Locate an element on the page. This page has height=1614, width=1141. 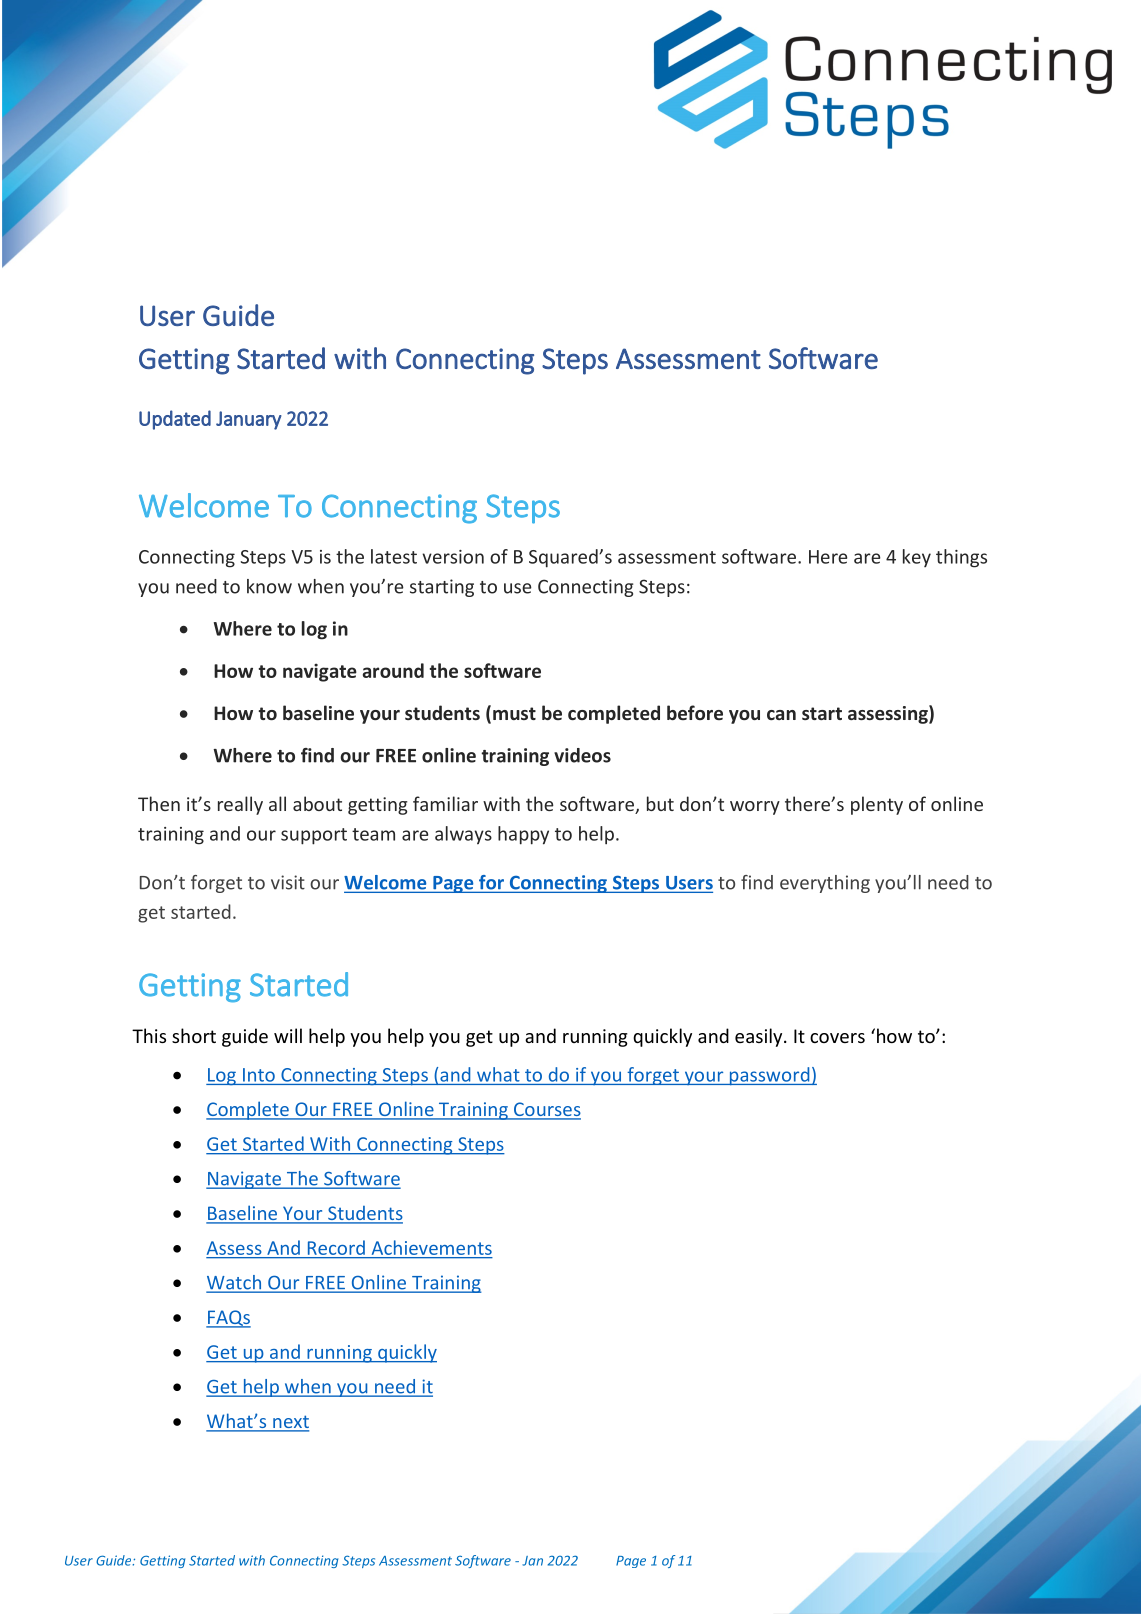
key is located at coordinates (917, 558).
